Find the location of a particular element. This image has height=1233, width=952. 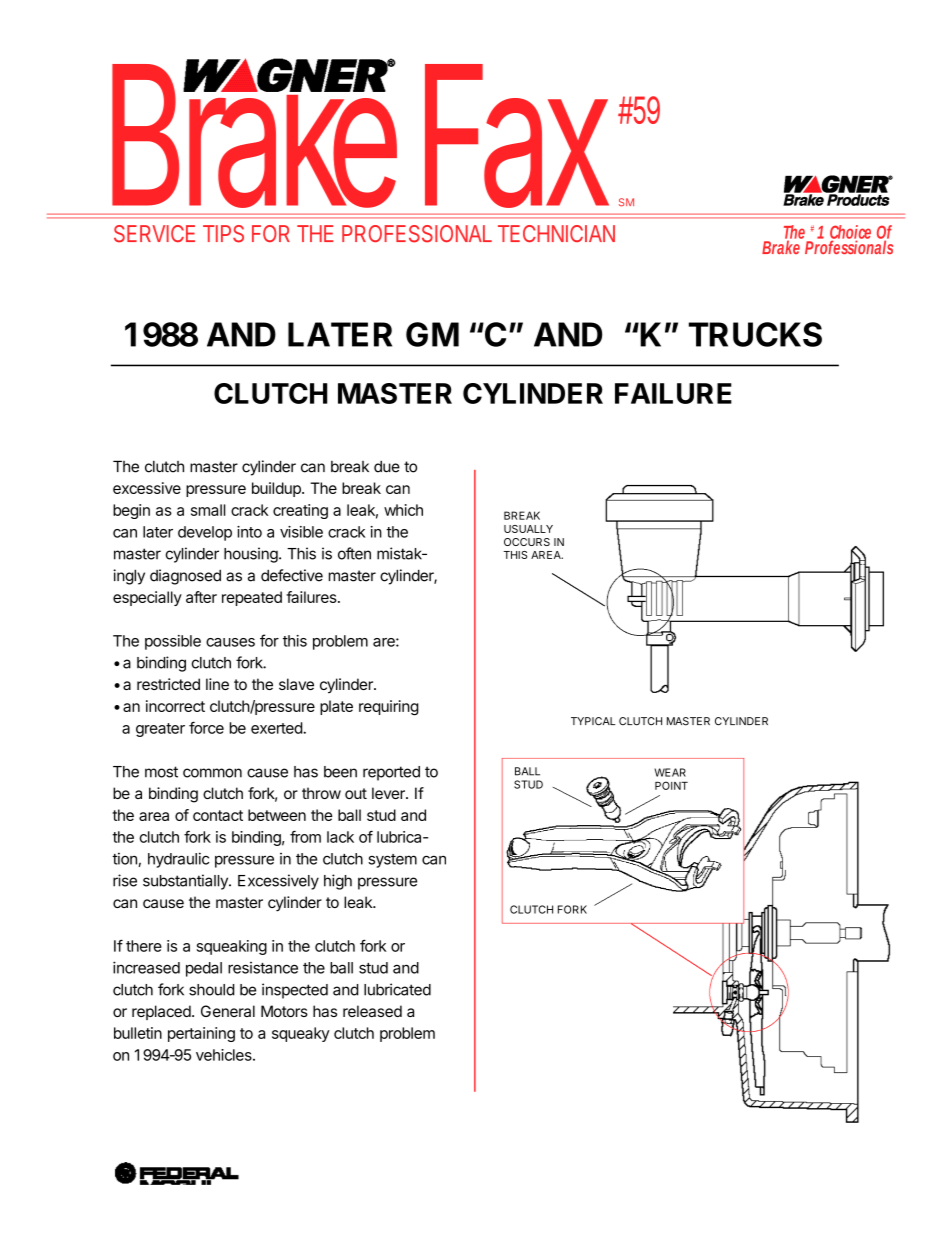

released is located at coordinates (372, 1011).
